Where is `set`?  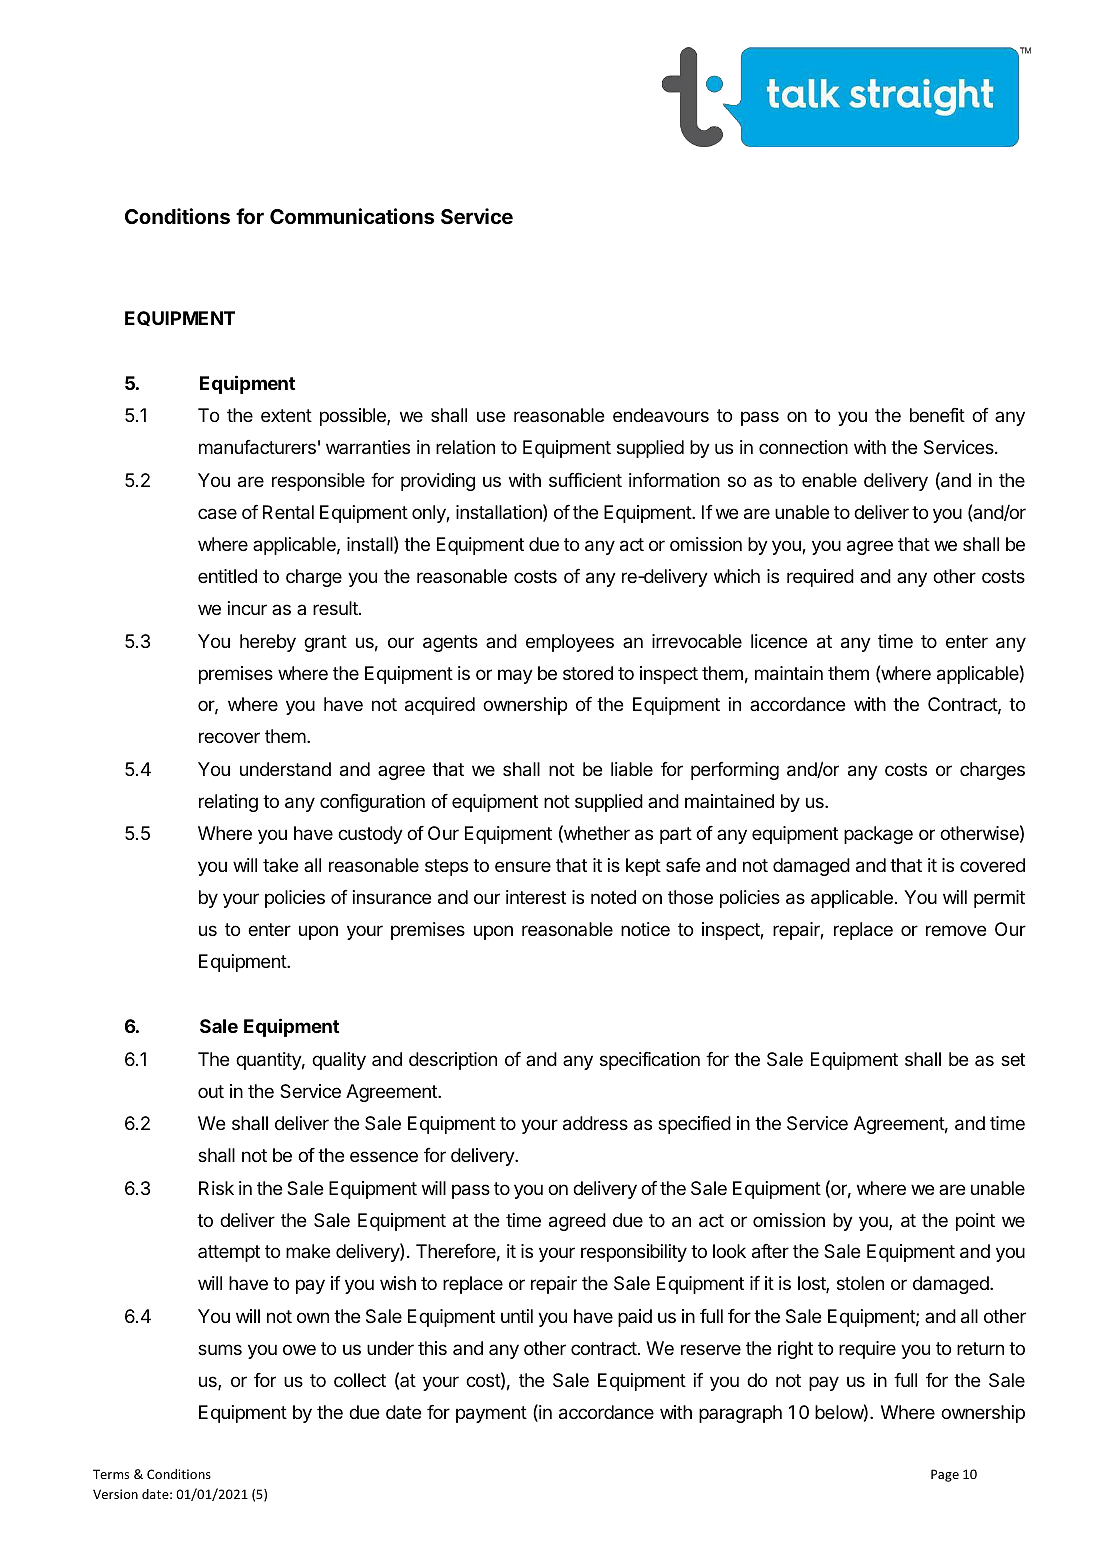
set is located at coordinates (1013, 1059).
